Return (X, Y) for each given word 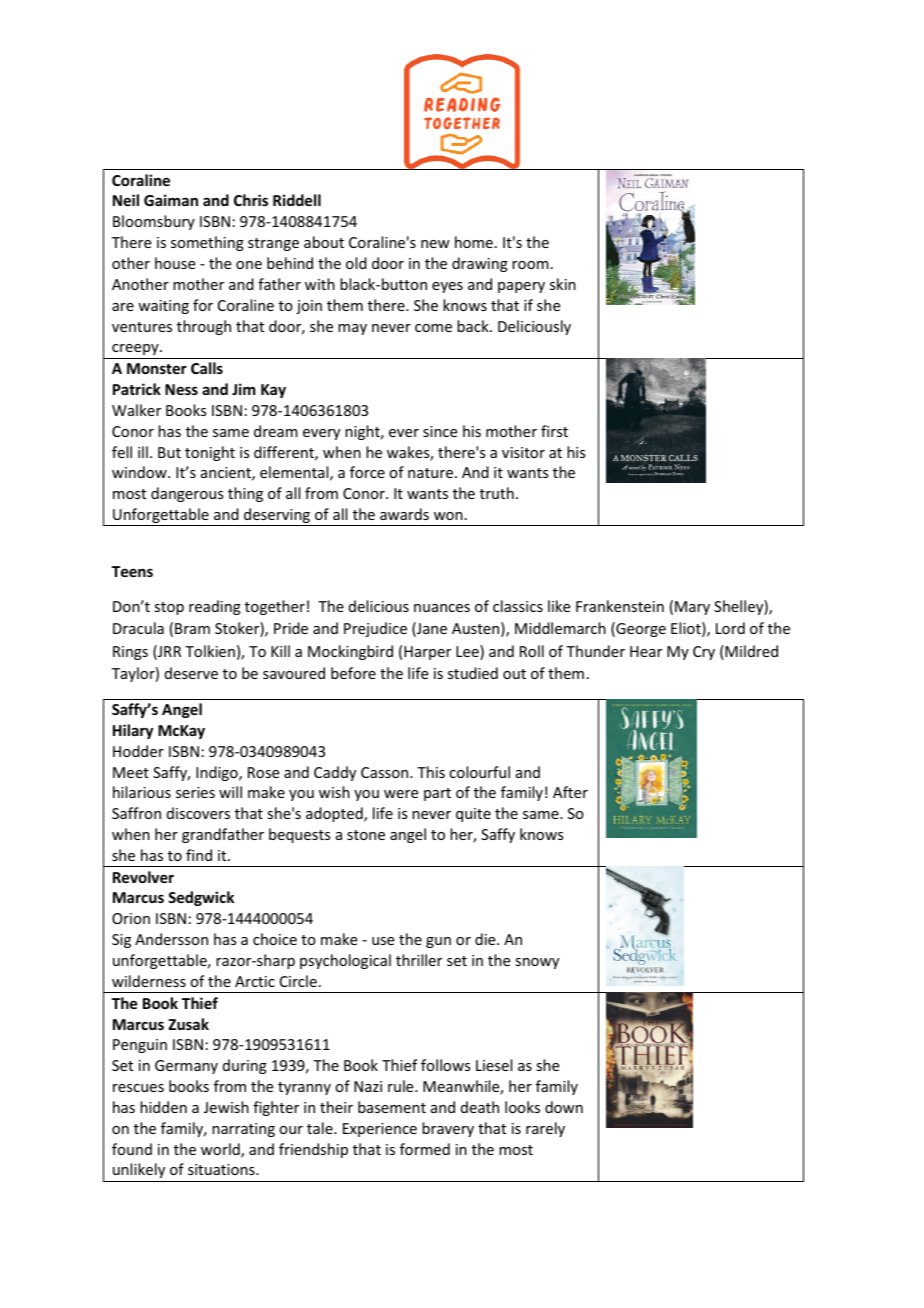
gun (438, 942)
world (221, 1150)
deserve (191, 673)
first (554, 431)
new (435, 244)
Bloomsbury (154, 222)
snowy (537, 963)
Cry (704, 653)
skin (563, 284)
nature (430, 473)
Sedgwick (201, 898)
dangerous (187, 494)
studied (473, 673)
